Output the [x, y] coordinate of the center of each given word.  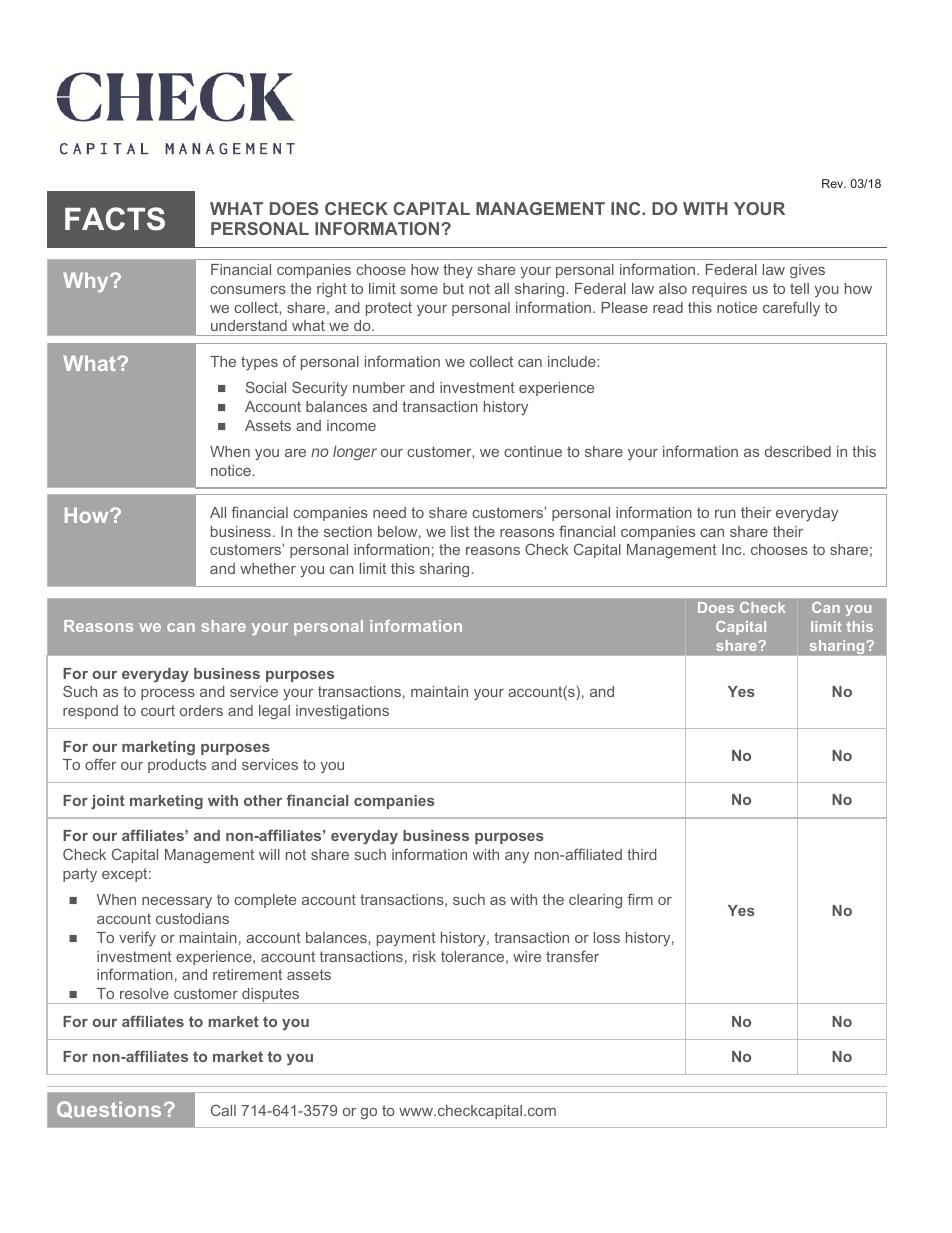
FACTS [115, 219]
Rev [834, 183]
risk [424, 956]
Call [223, 1110]
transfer [572, 956]
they [458, 271]
